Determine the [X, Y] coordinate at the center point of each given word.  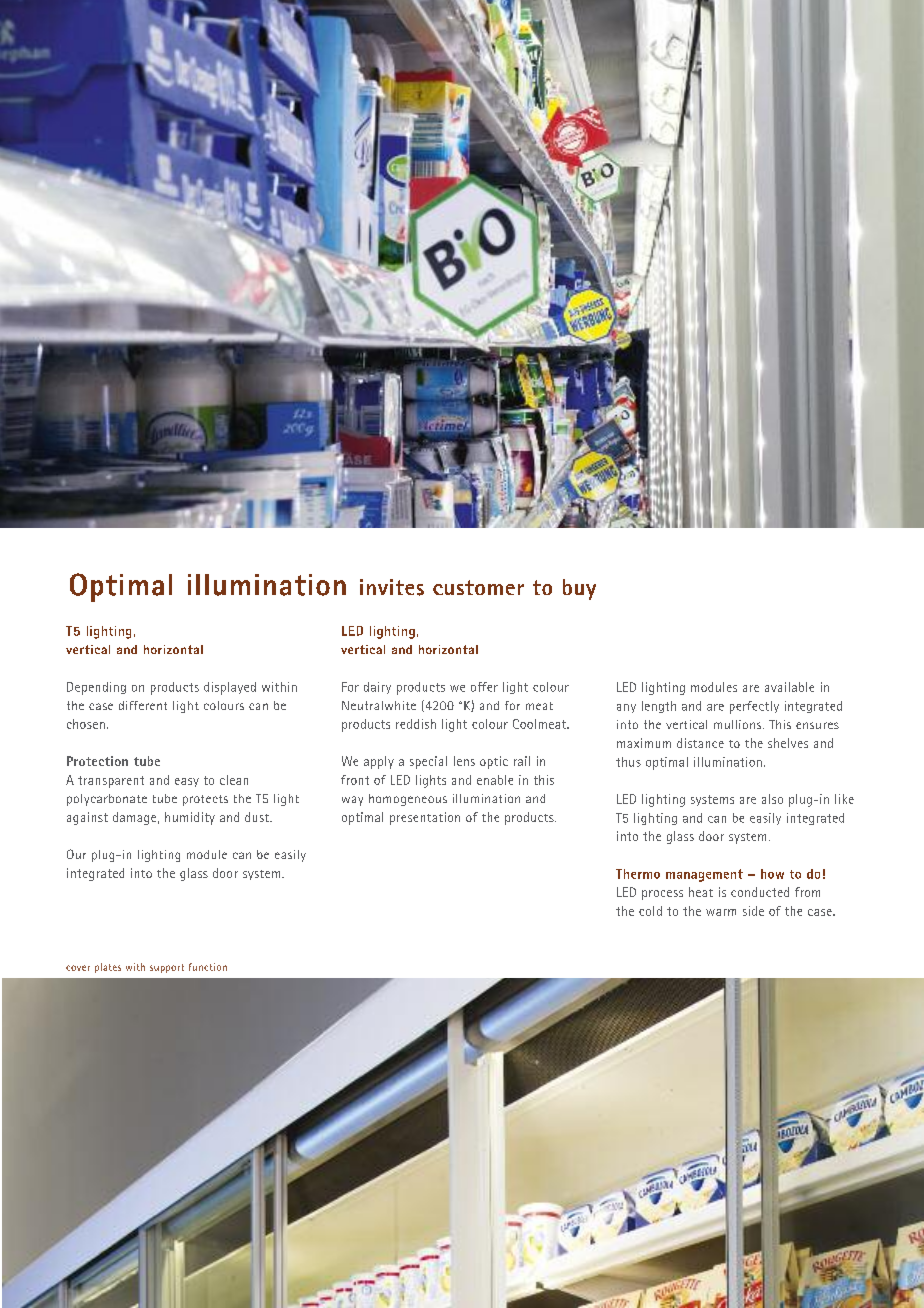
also [772, 799]
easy [187, 782]
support [167, 968]
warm [721, 912]
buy [579, 589]
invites [392, 587]
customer [478, 587]
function [208, 967]
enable [495, 780]
